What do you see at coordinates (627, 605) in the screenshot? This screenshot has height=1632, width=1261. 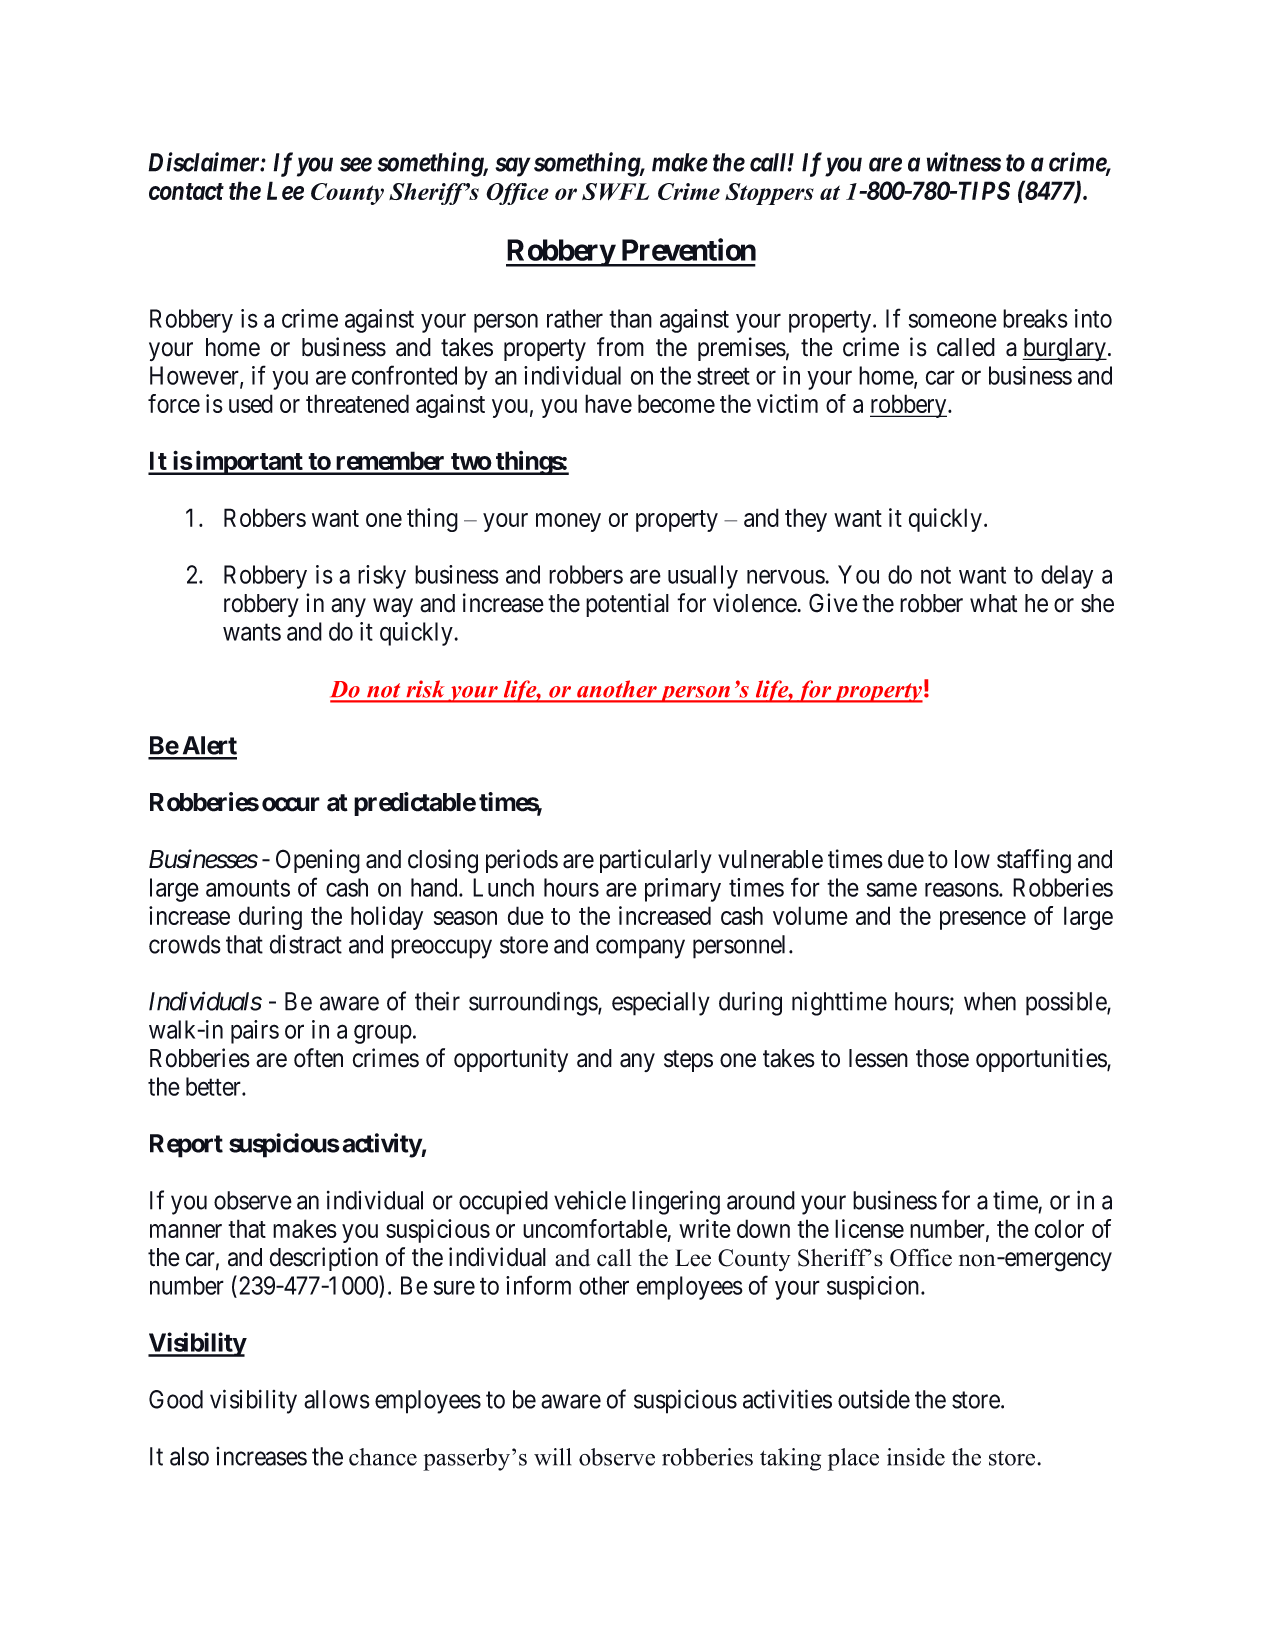 I see `potential` at bounding box center [627, 605].
